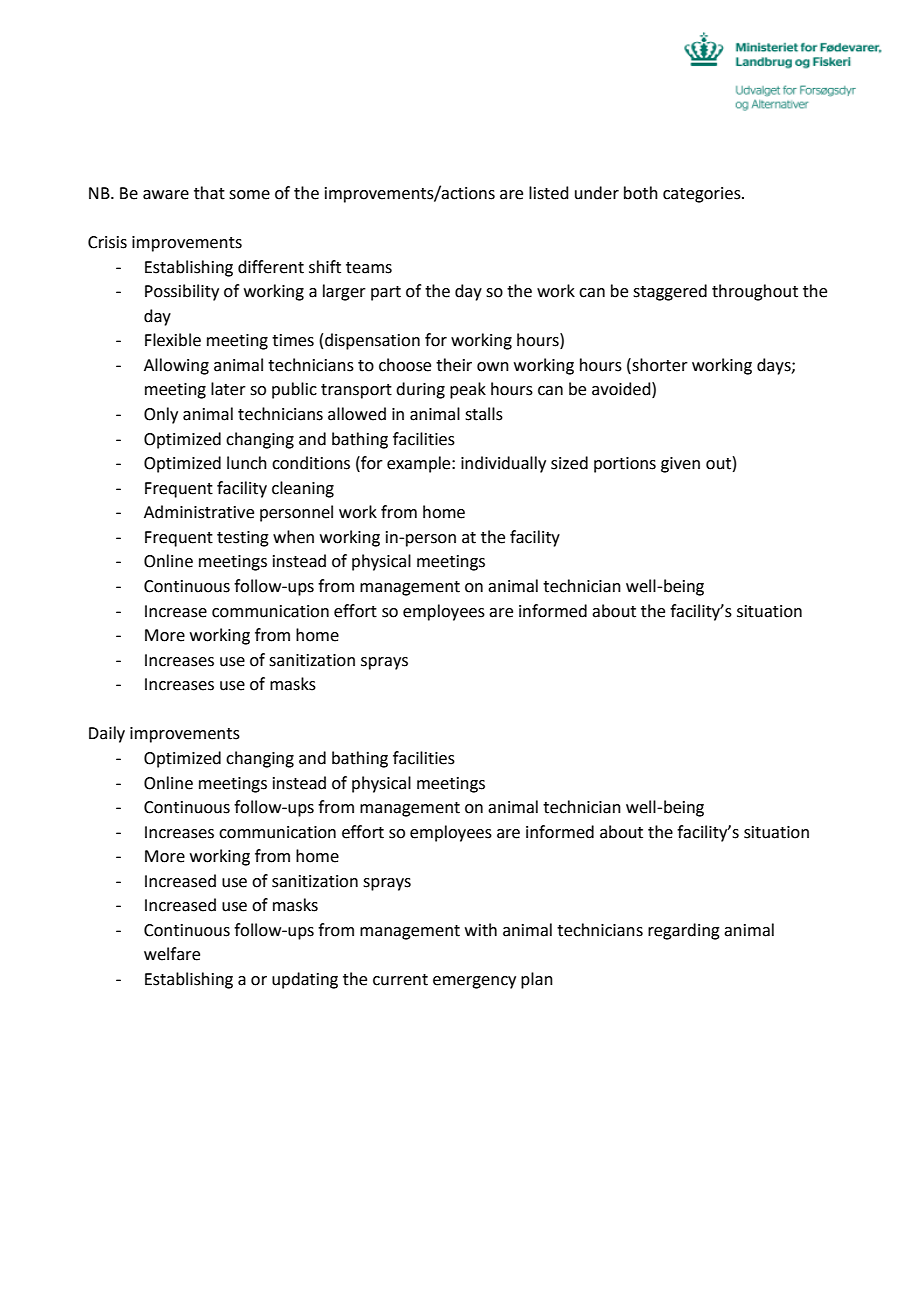  Describe the element at coordinates (703, 195) in the document. I see `categories` at that location.
